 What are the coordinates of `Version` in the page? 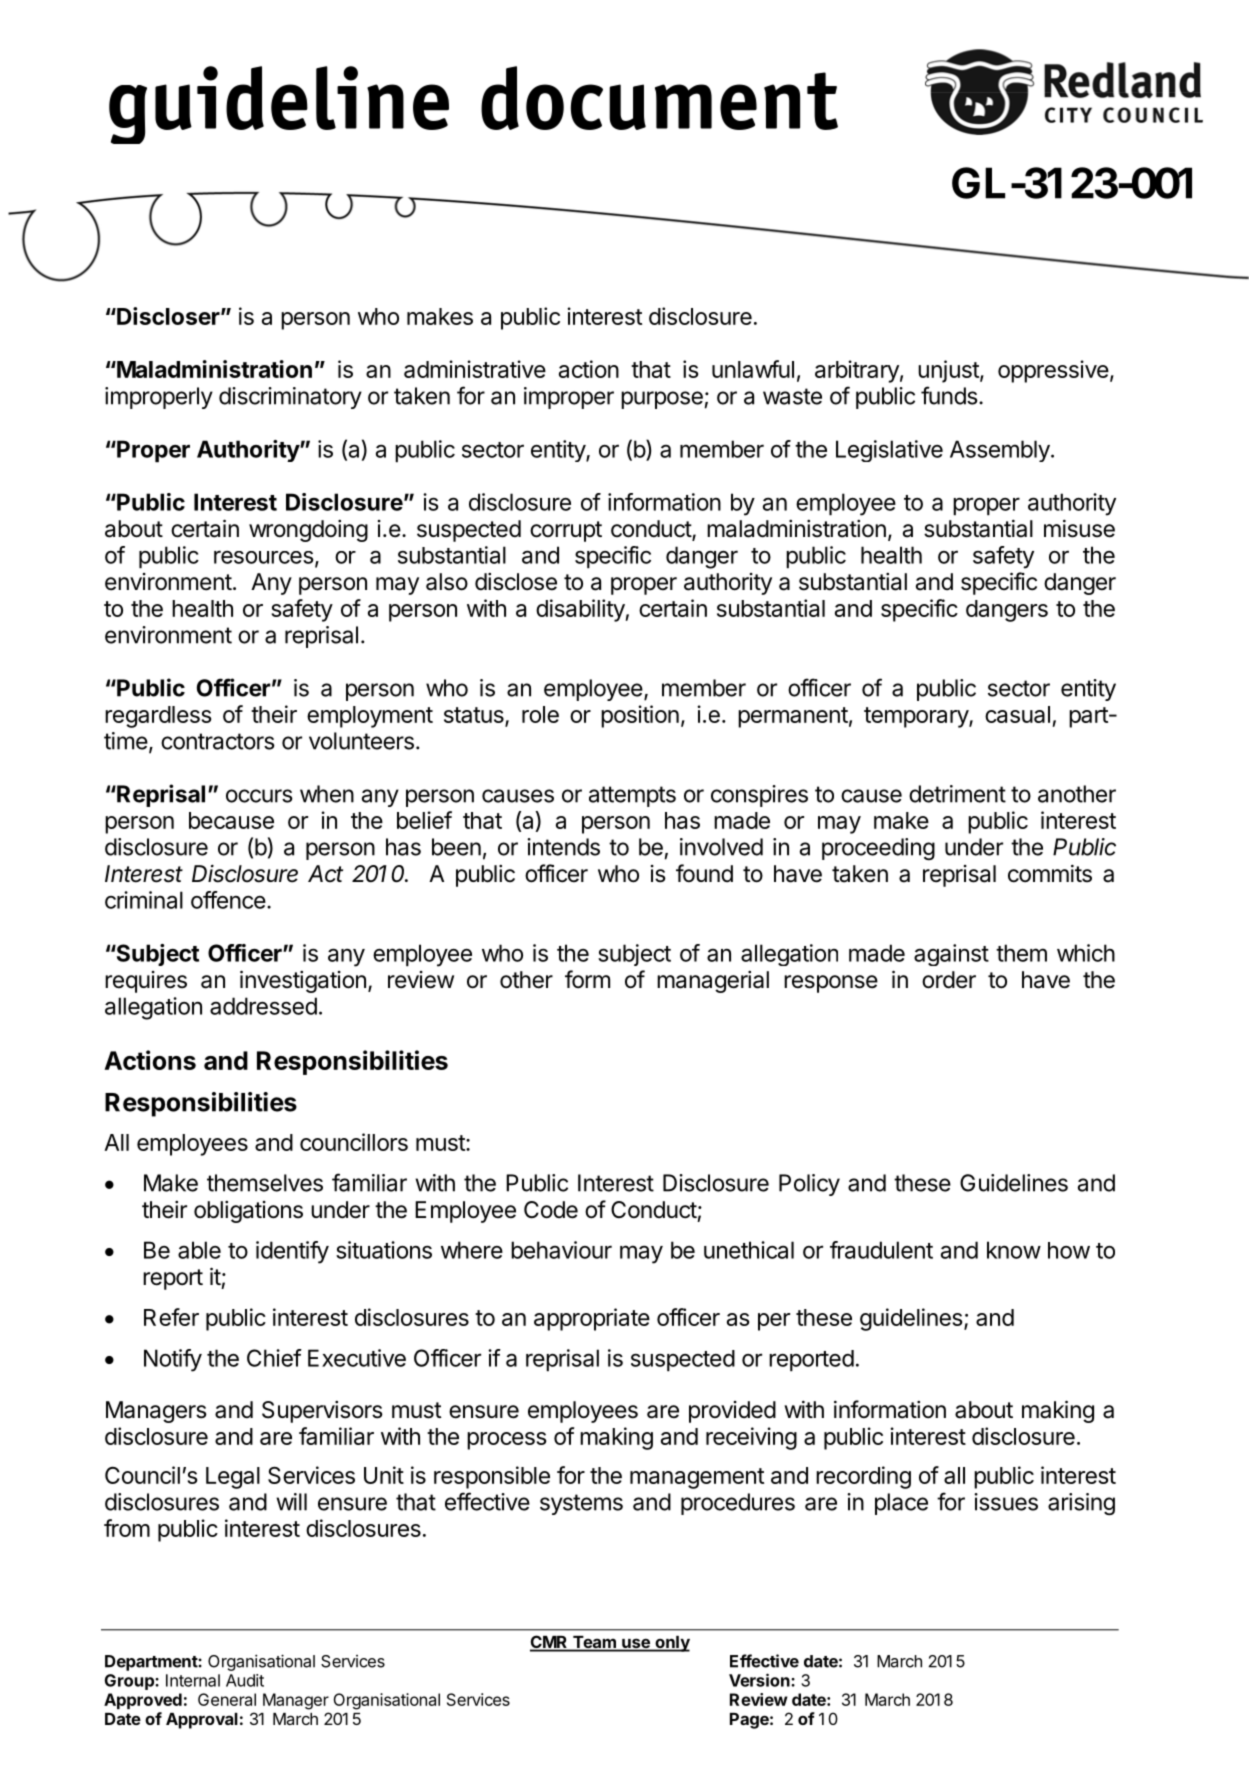 It's located at (760, 1680).
